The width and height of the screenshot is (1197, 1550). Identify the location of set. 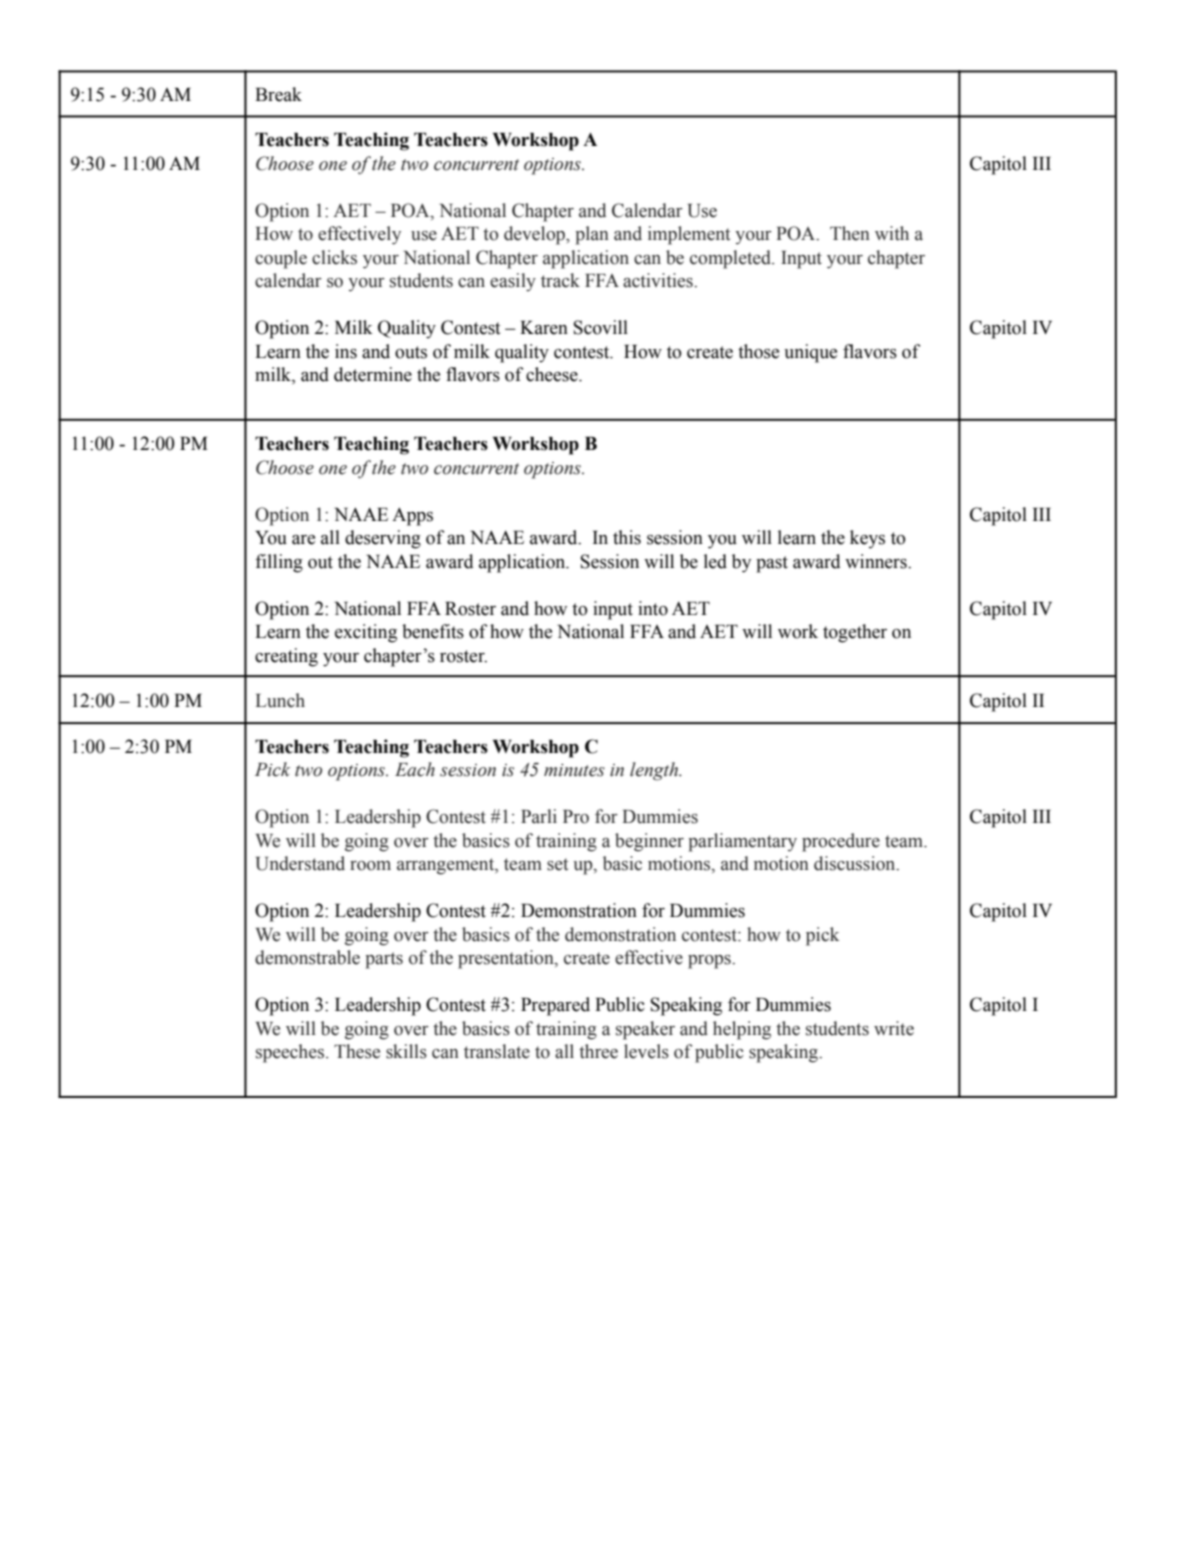
(557, 864).
